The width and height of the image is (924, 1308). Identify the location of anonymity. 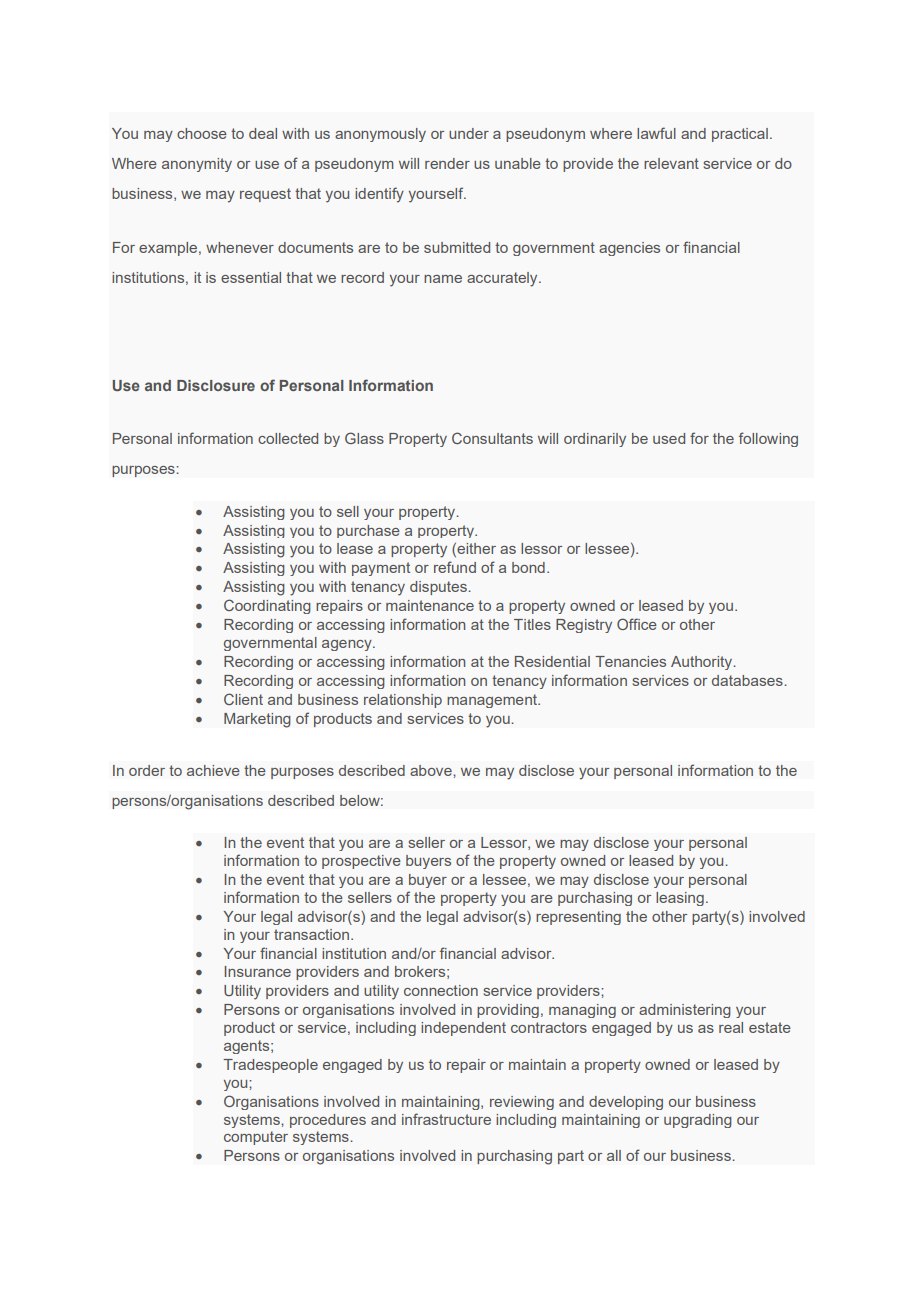
(197, 165).
